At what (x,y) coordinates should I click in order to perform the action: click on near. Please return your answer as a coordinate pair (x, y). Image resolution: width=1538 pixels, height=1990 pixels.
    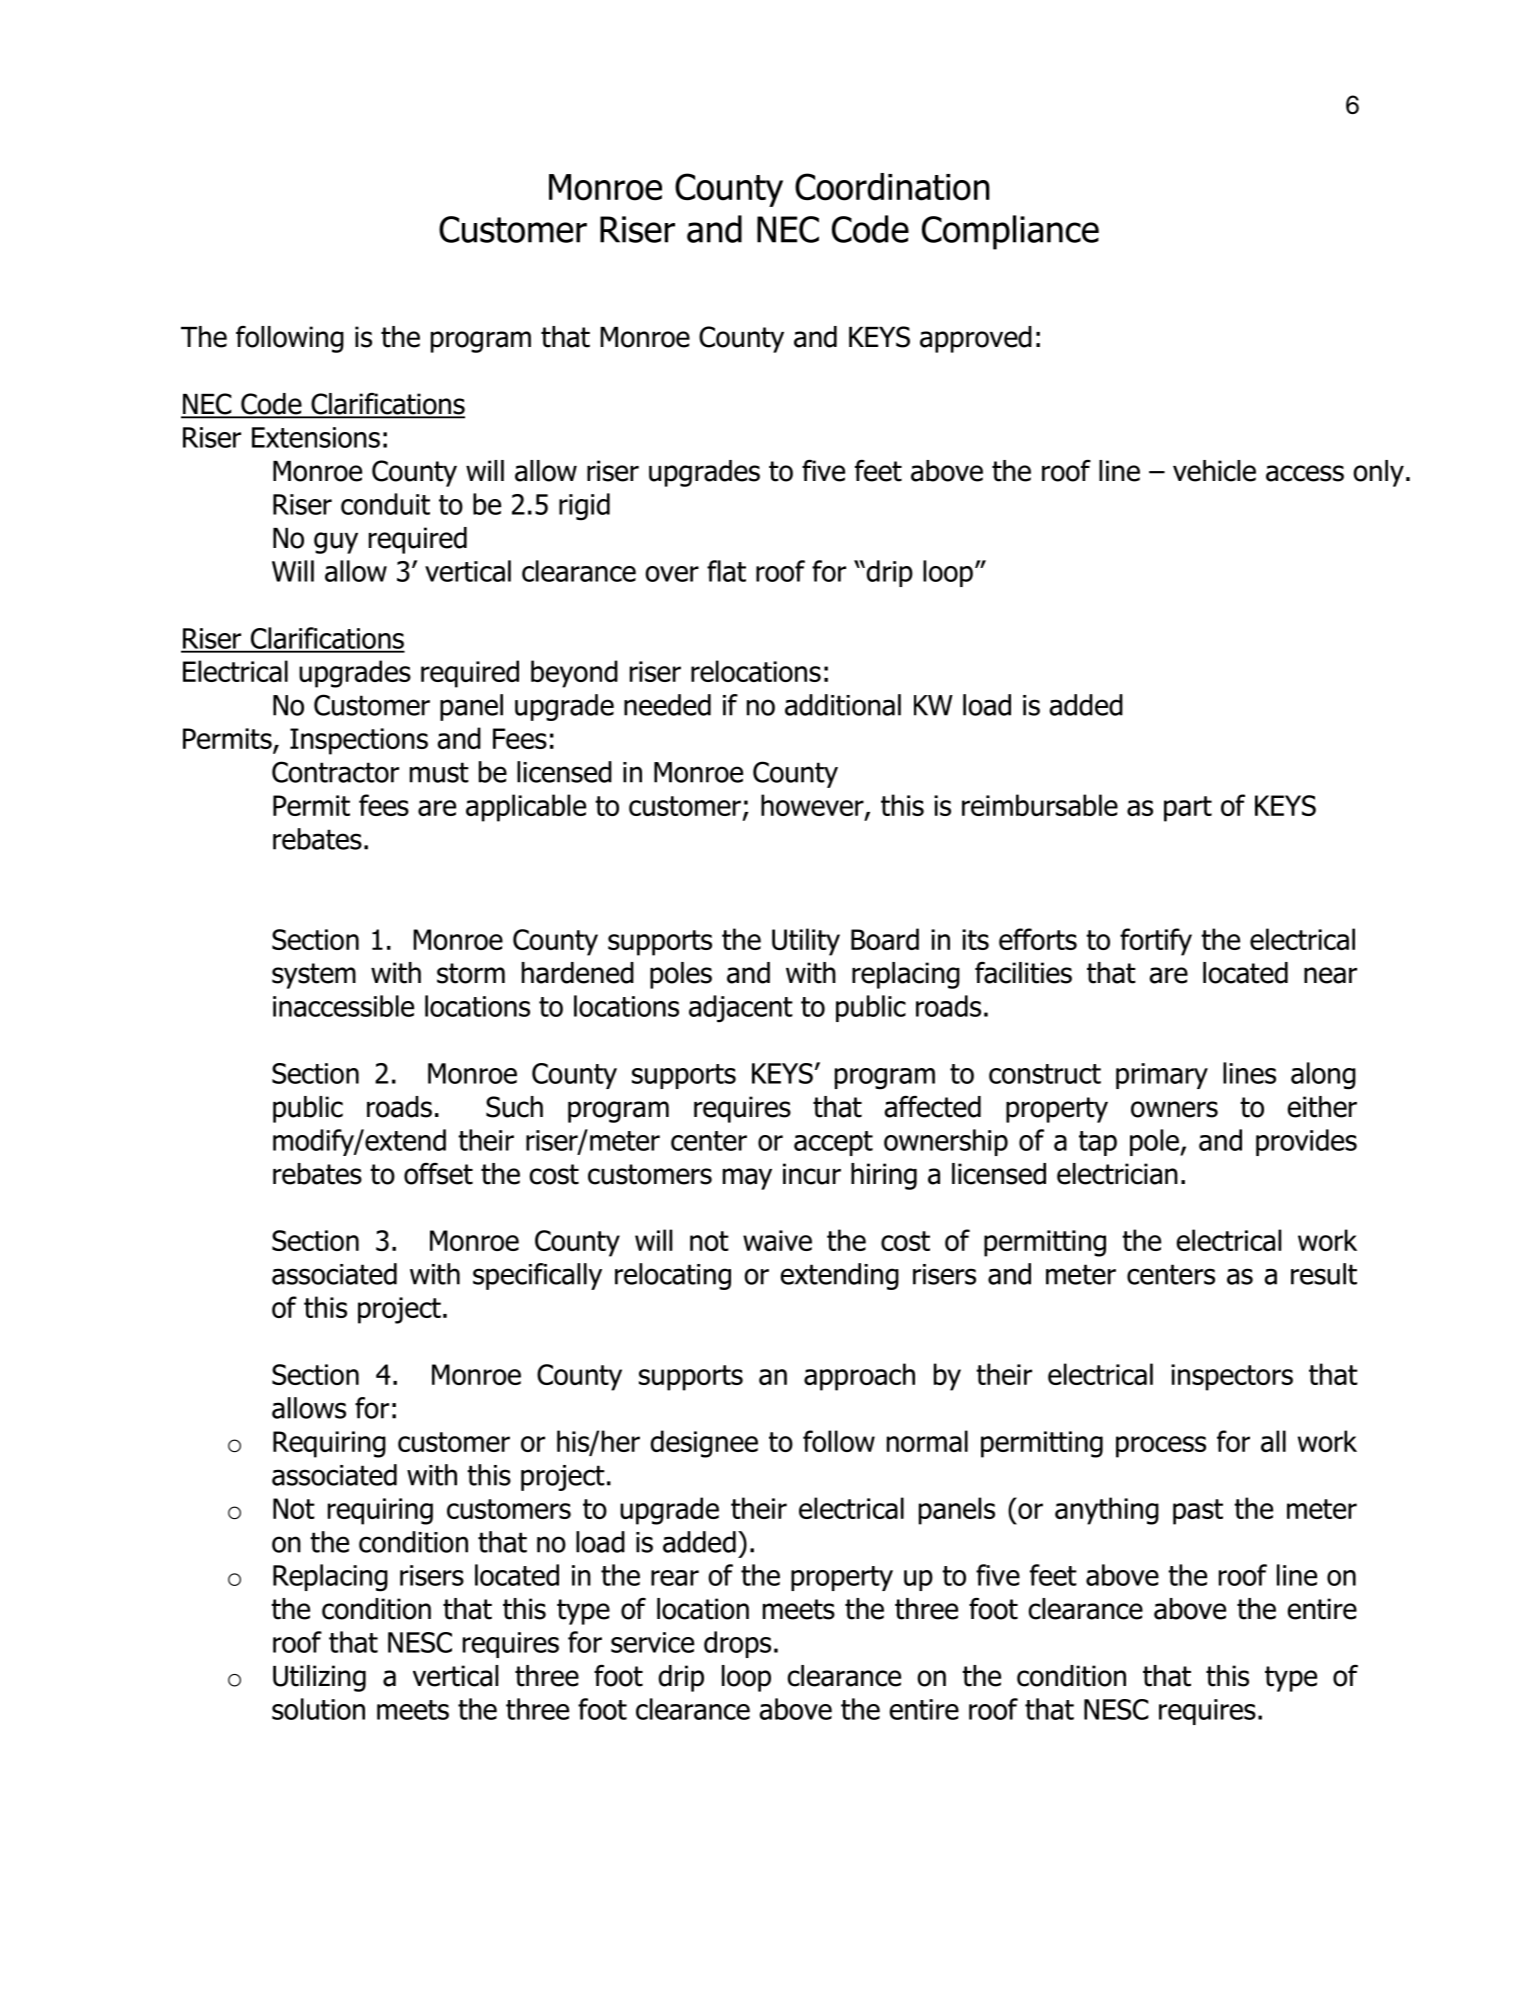
    Looking at the image, I should click on (1330, 975).
